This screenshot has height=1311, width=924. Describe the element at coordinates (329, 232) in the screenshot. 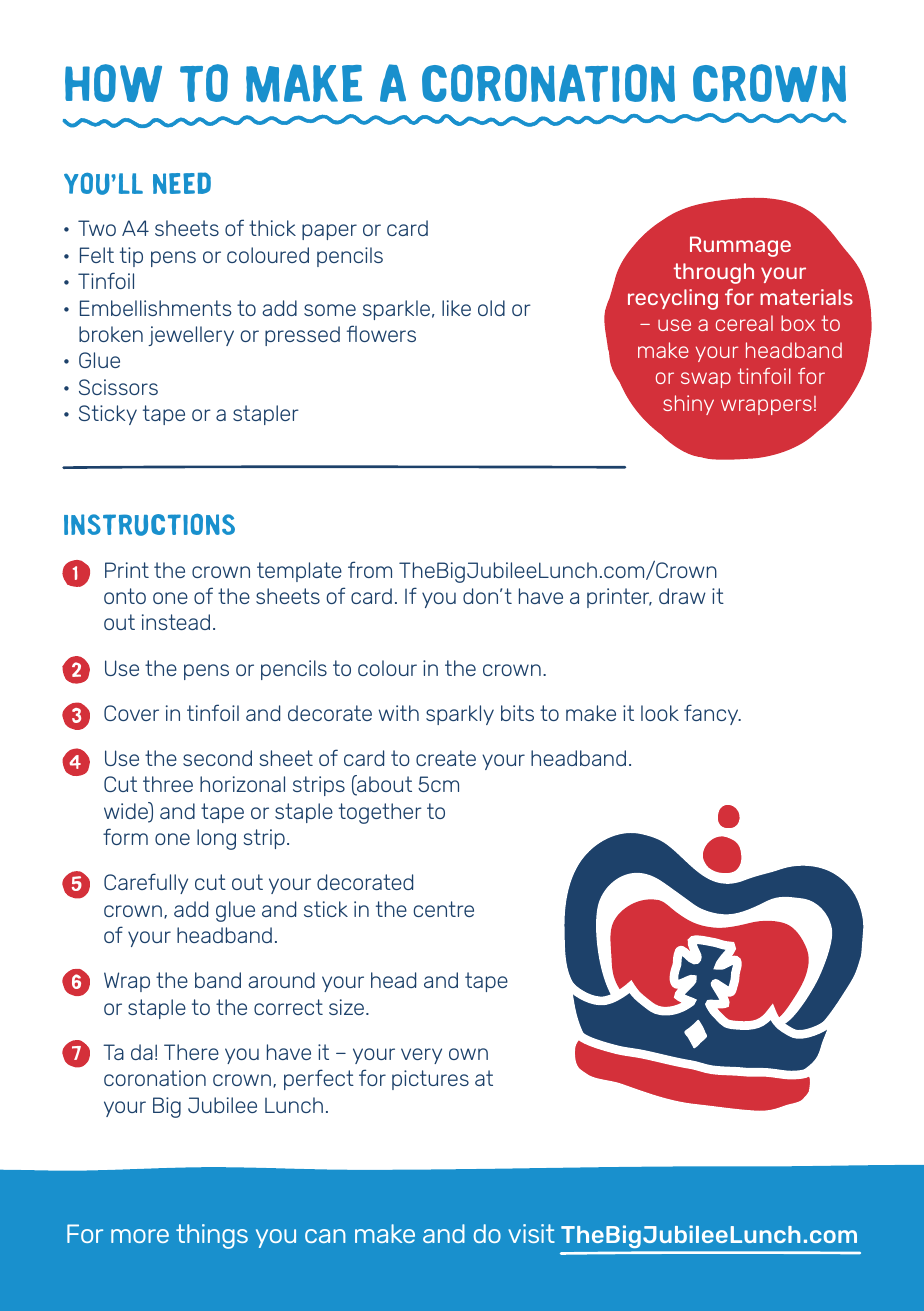

I see `paper` at that location.
